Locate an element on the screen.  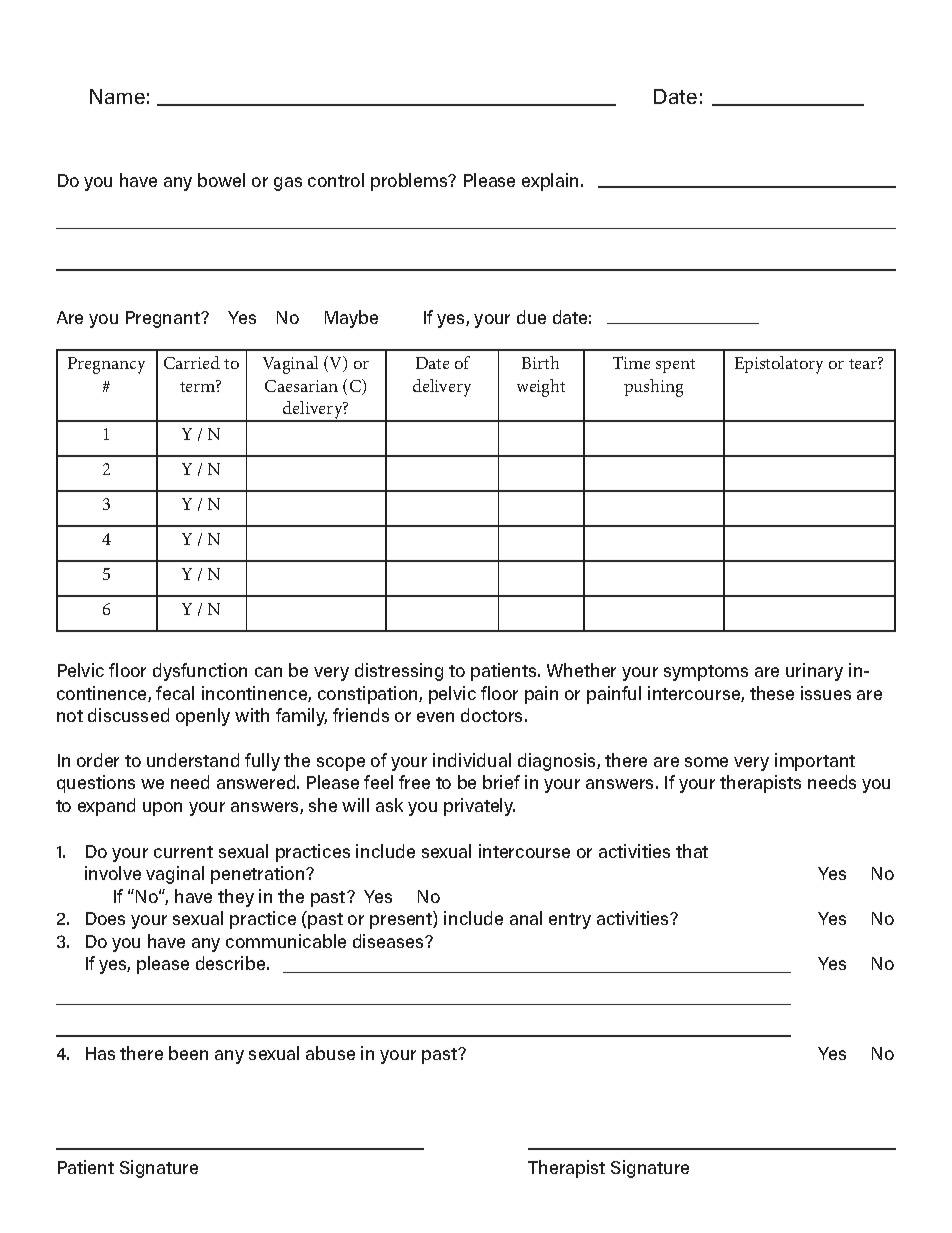
pushing is located at coordinates (653, 388).
